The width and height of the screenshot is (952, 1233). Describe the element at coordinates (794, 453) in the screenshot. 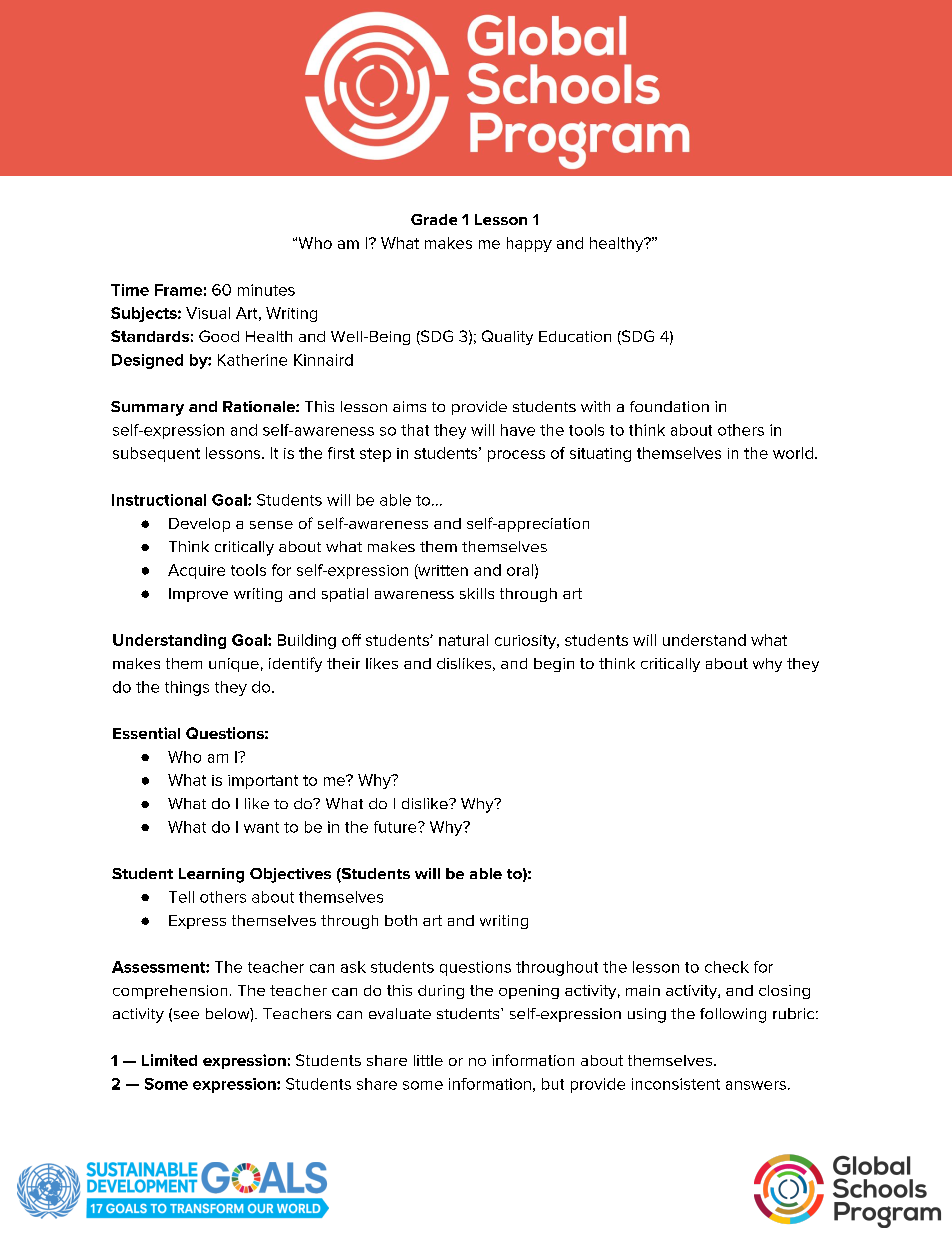

I see `world` at that location.
